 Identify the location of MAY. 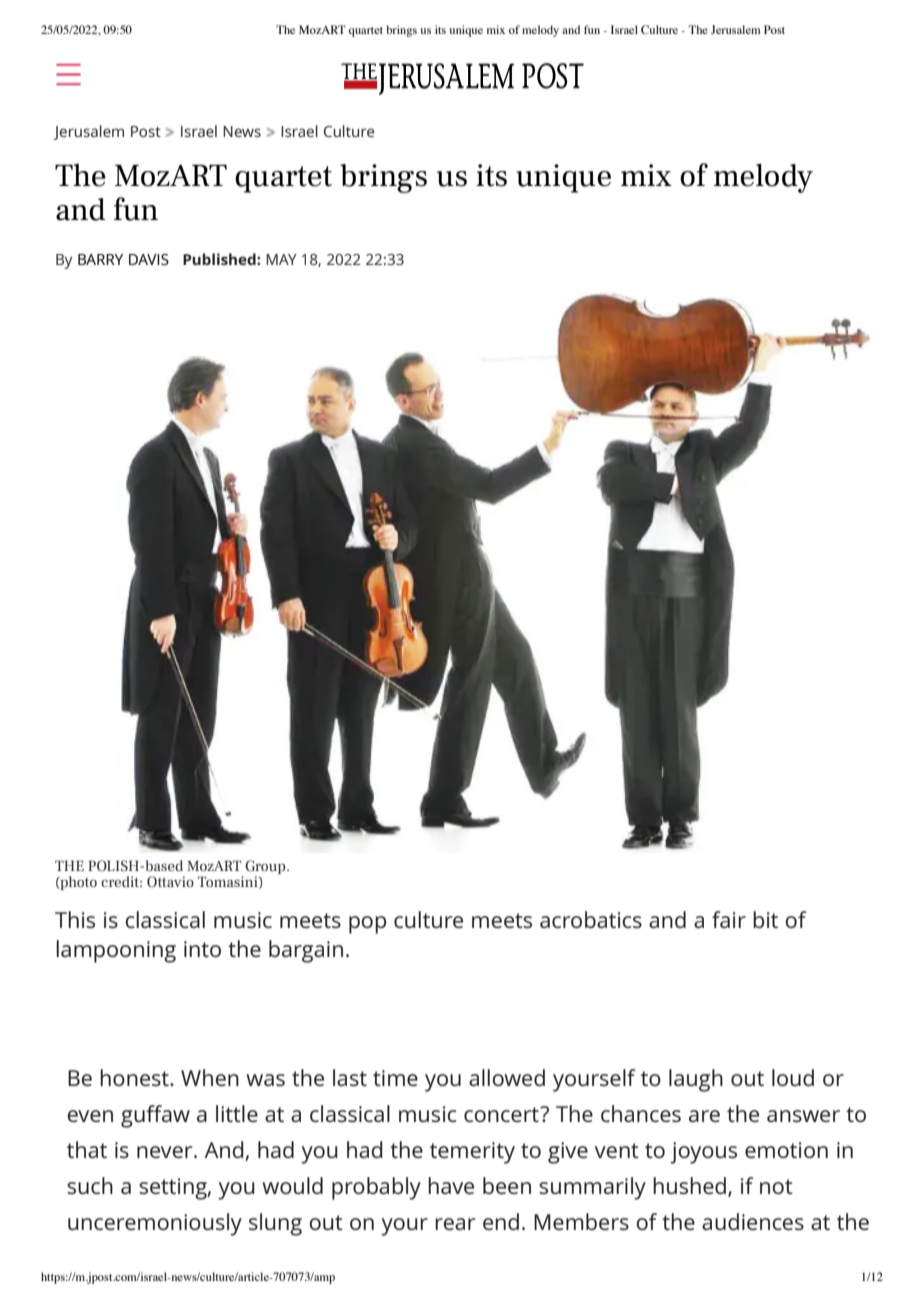
(281, 259).
